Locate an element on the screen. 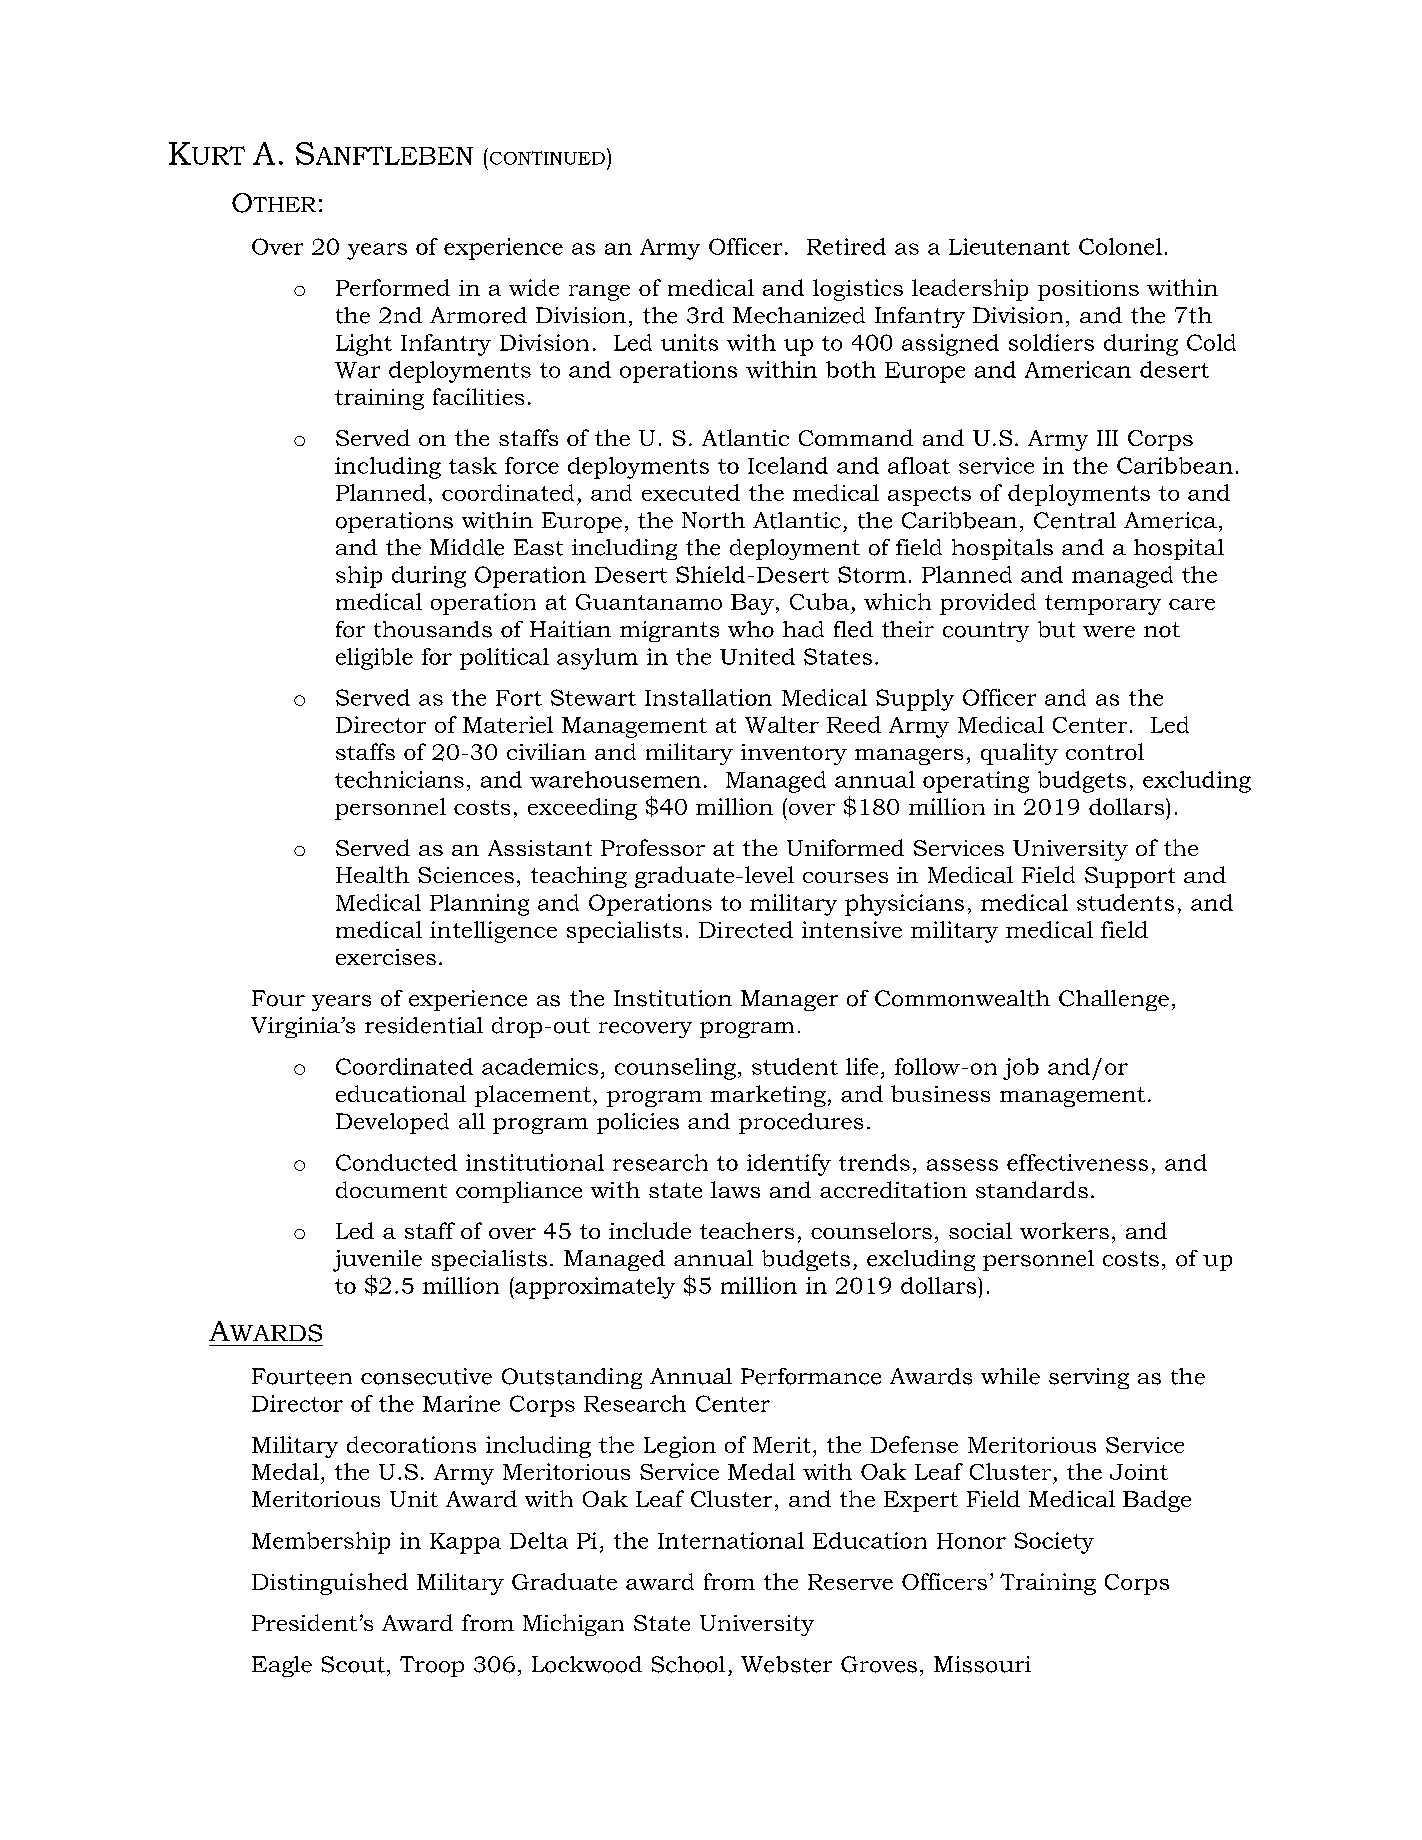 This screenshot has height=1840, width=1422. Retired is located at coordinates (846, 246).
